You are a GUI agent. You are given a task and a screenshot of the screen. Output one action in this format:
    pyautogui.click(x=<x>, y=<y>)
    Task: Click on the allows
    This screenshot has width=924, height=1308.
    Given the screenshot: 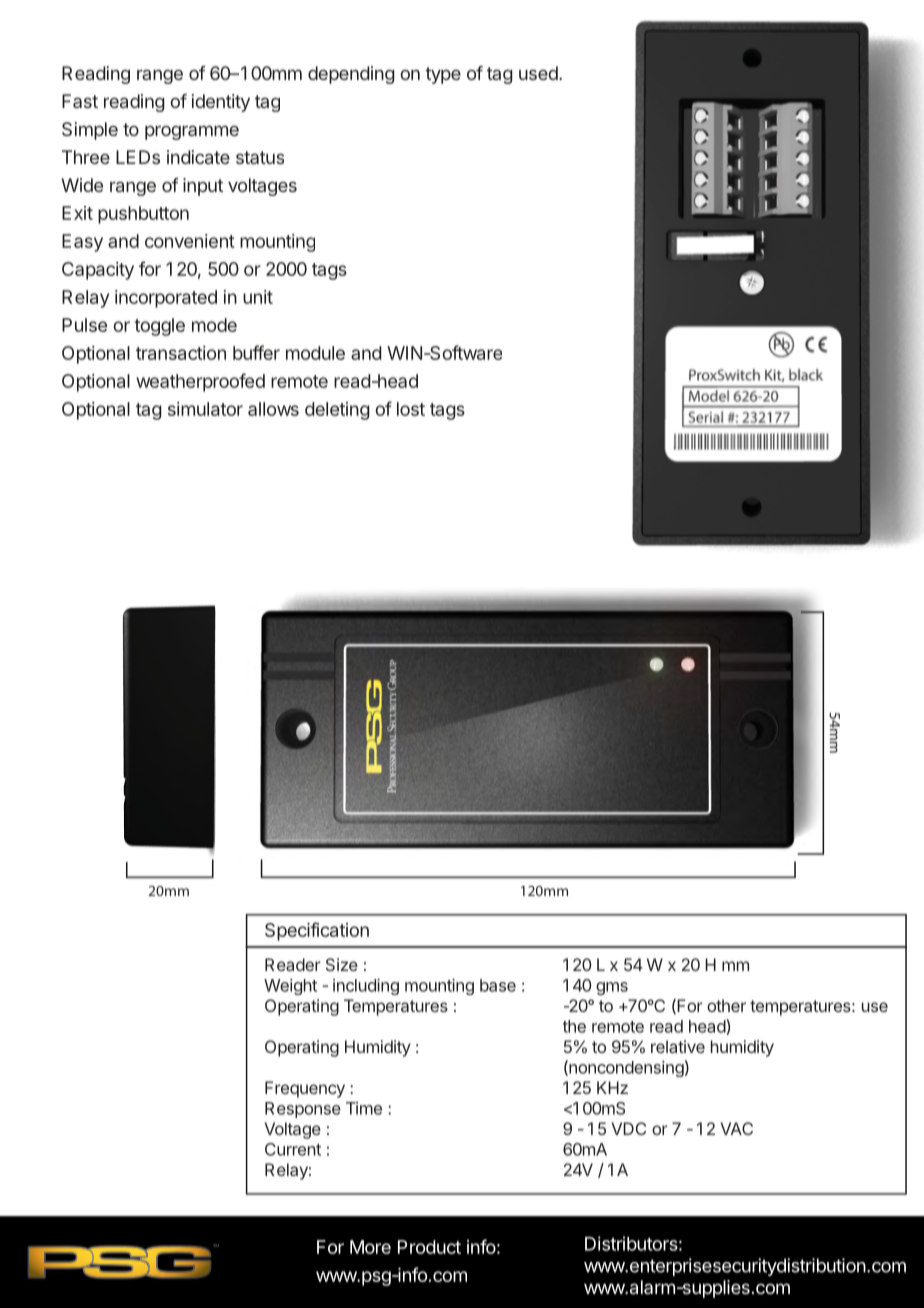 What is the action you would take?
    pyautogui.click(x=273, y=409)
